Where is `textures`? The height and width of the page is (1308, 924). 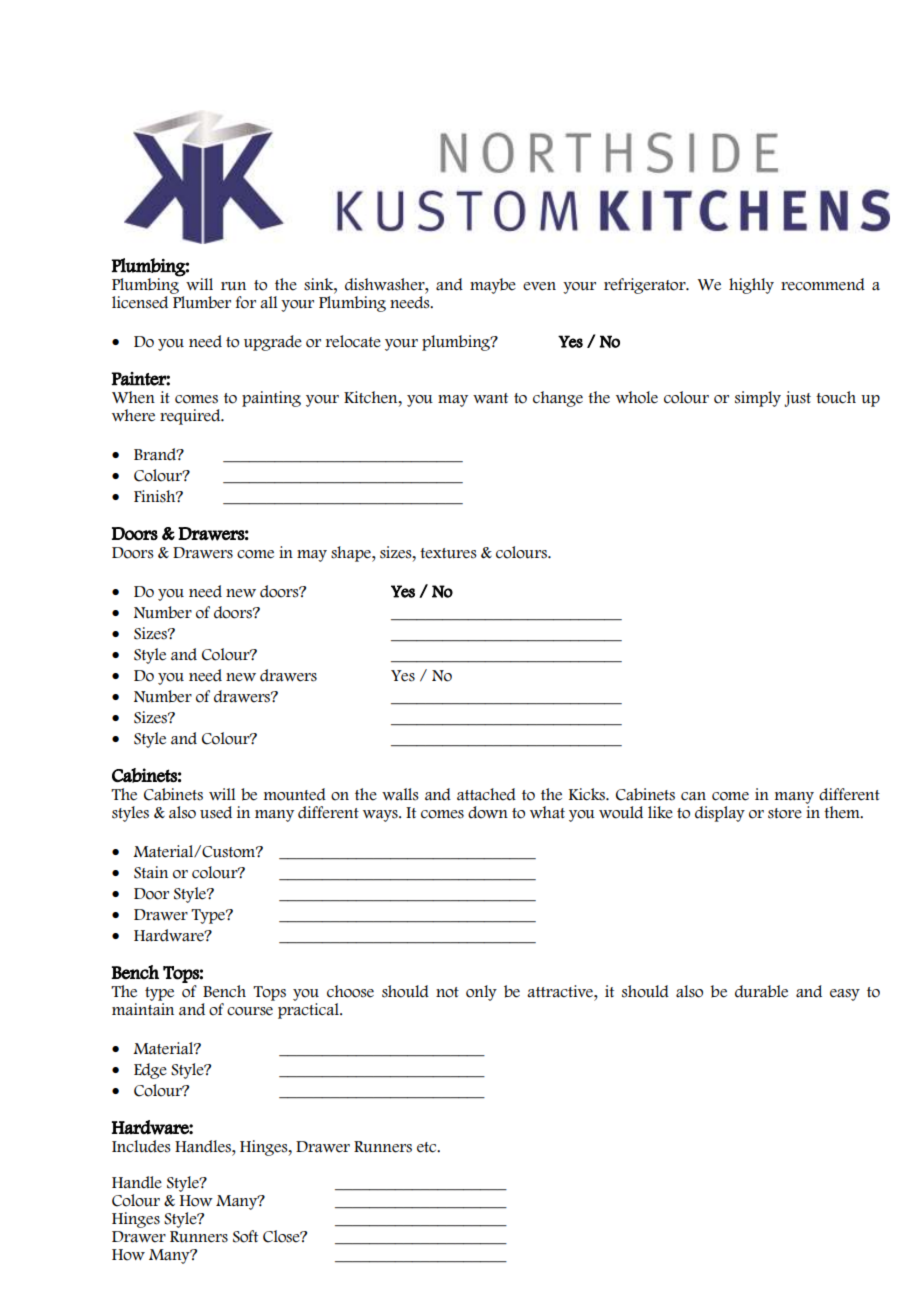 textures is located at coordinates (448, 553).
